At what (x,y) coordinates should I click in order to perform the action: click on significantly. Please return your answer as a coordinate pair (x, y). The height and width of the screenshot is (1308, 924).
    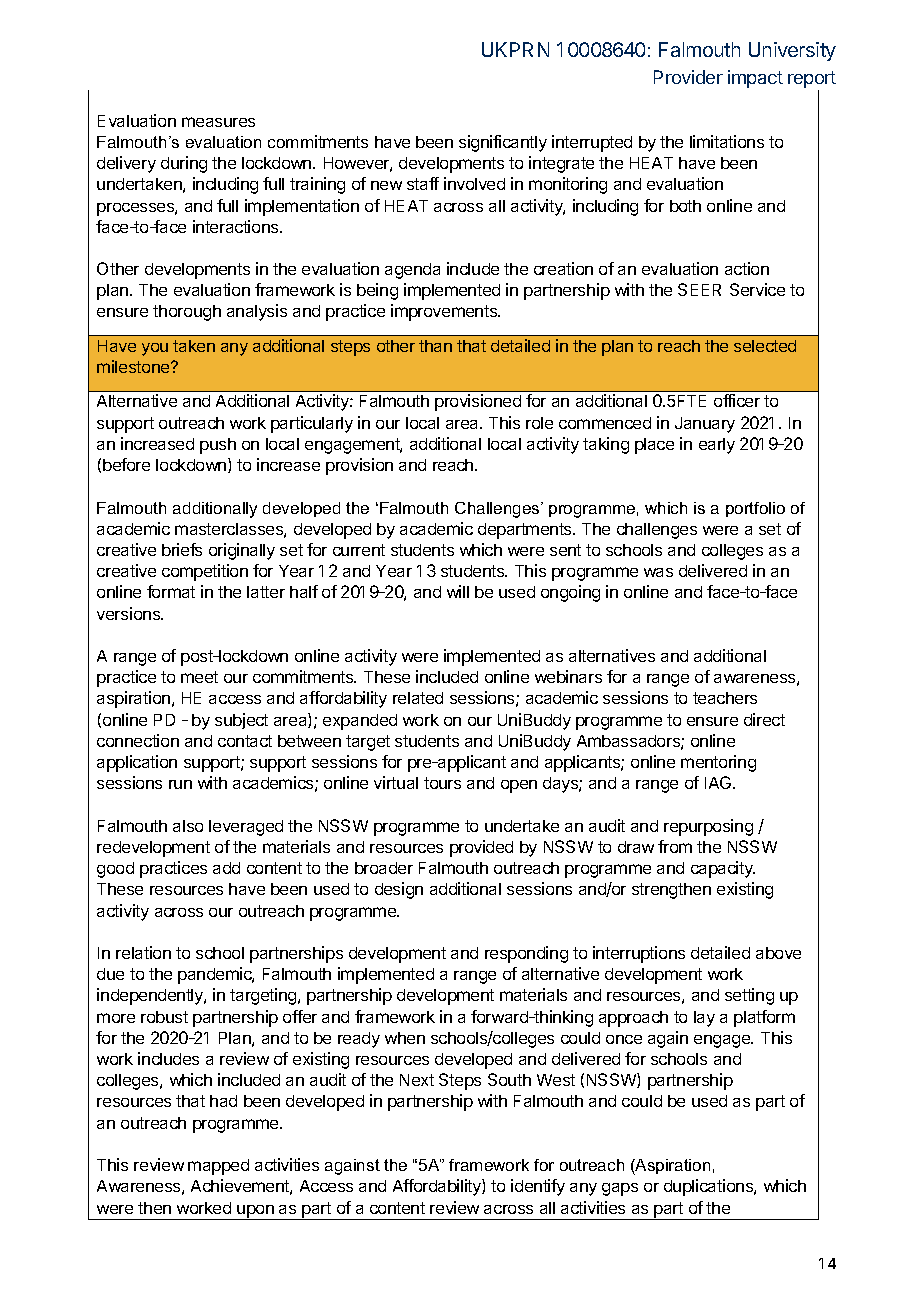
    Looking at the image, I should click on (503, 143).
